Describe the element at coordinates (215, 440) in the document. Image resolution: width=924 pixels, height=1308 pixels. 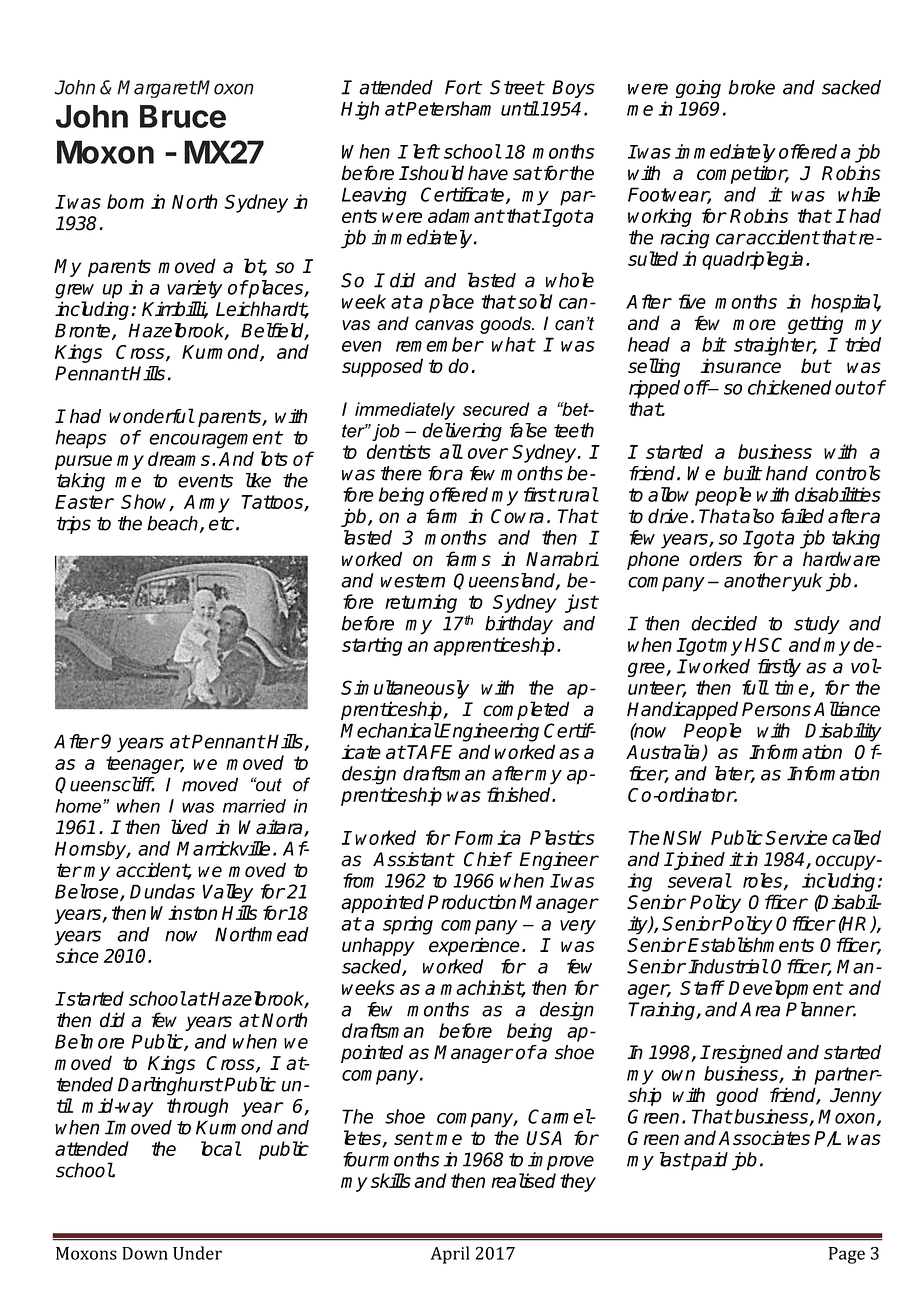
I see `encouragement` at that location.
